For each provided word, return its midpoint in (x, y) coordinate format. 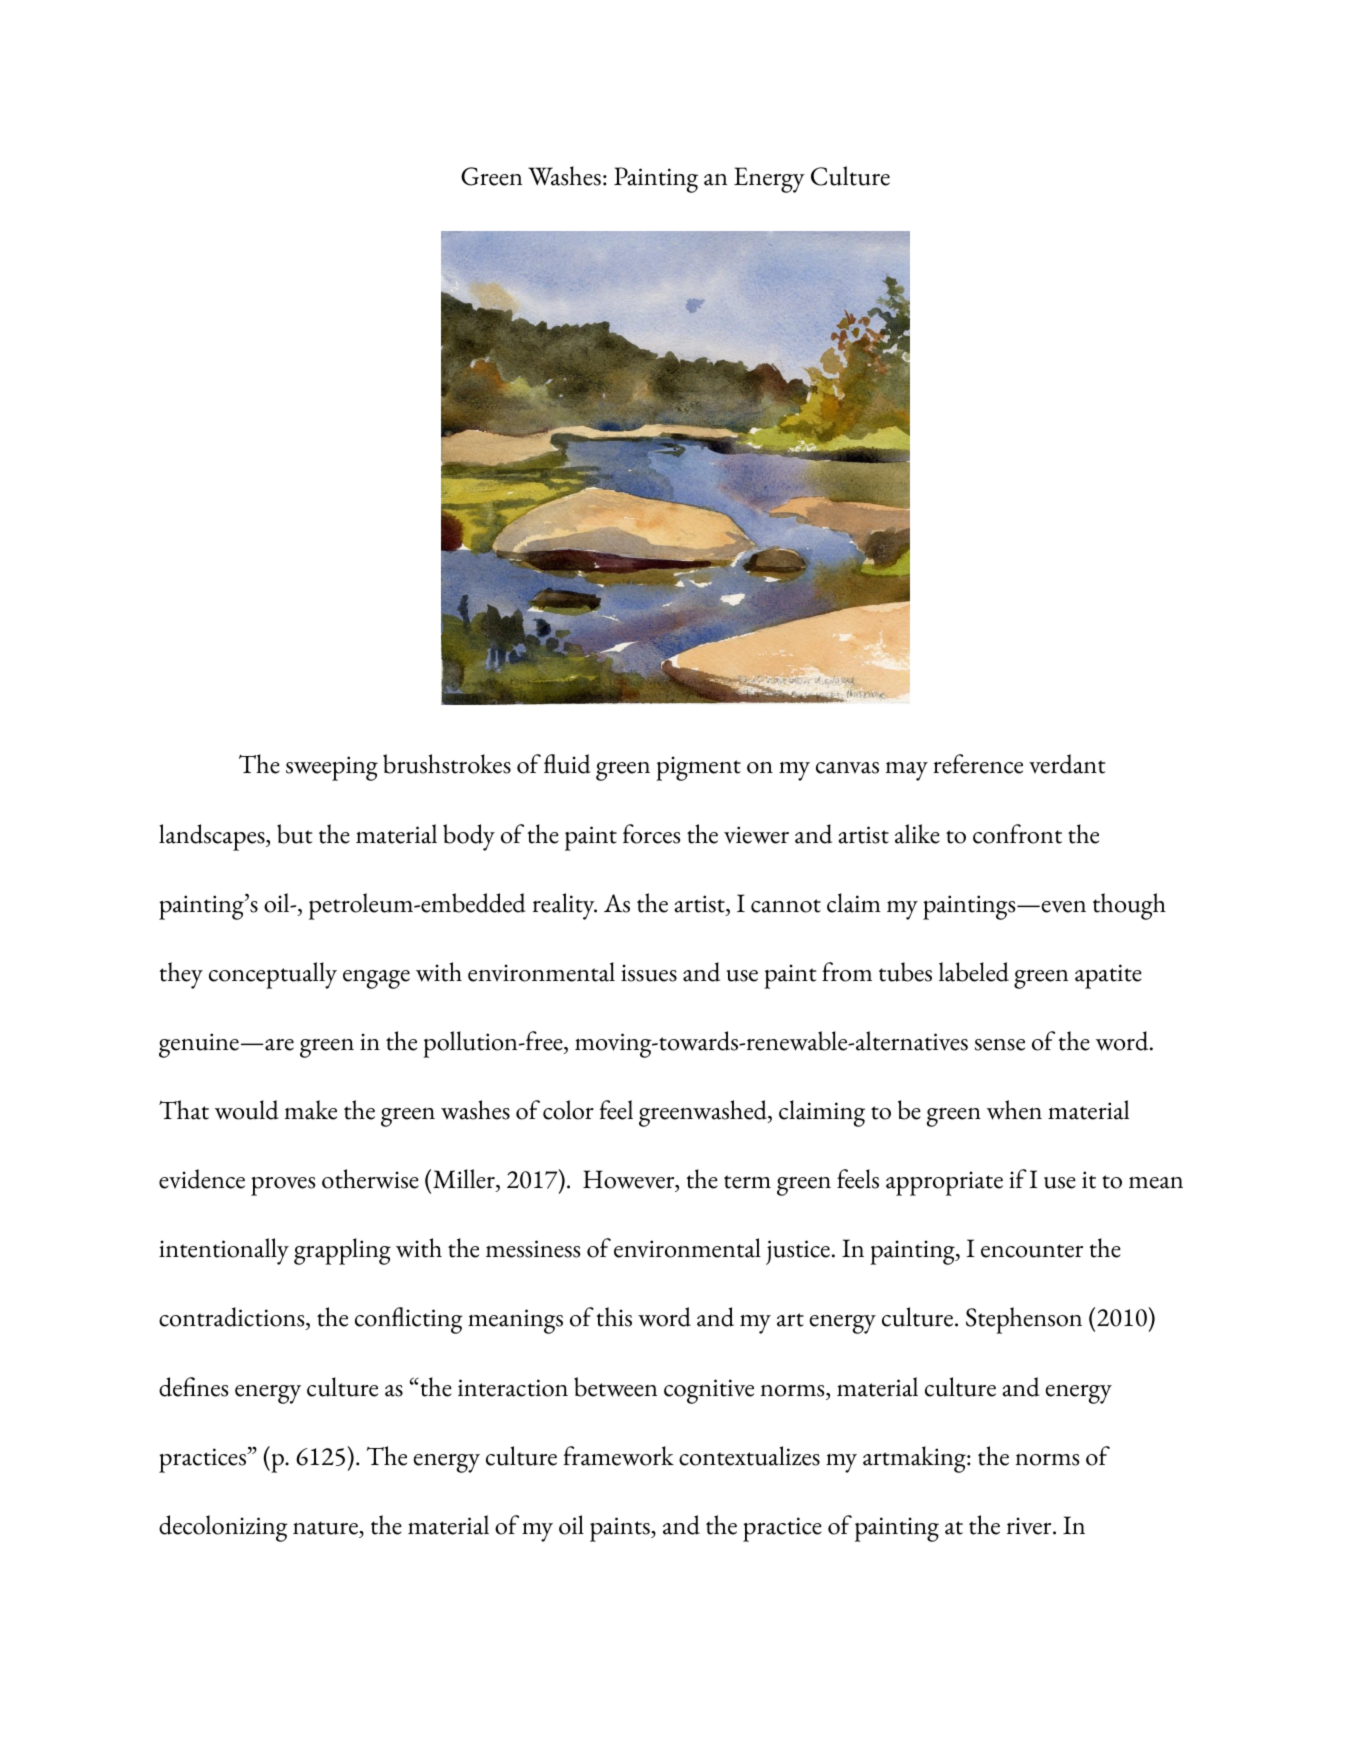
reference (978, 764)
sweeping (332, 768)
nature (326, 1528)
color (568, 1110)
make (311, 1110)
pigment (698, 768)
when (1014, 1110)
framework (619, 1456)
